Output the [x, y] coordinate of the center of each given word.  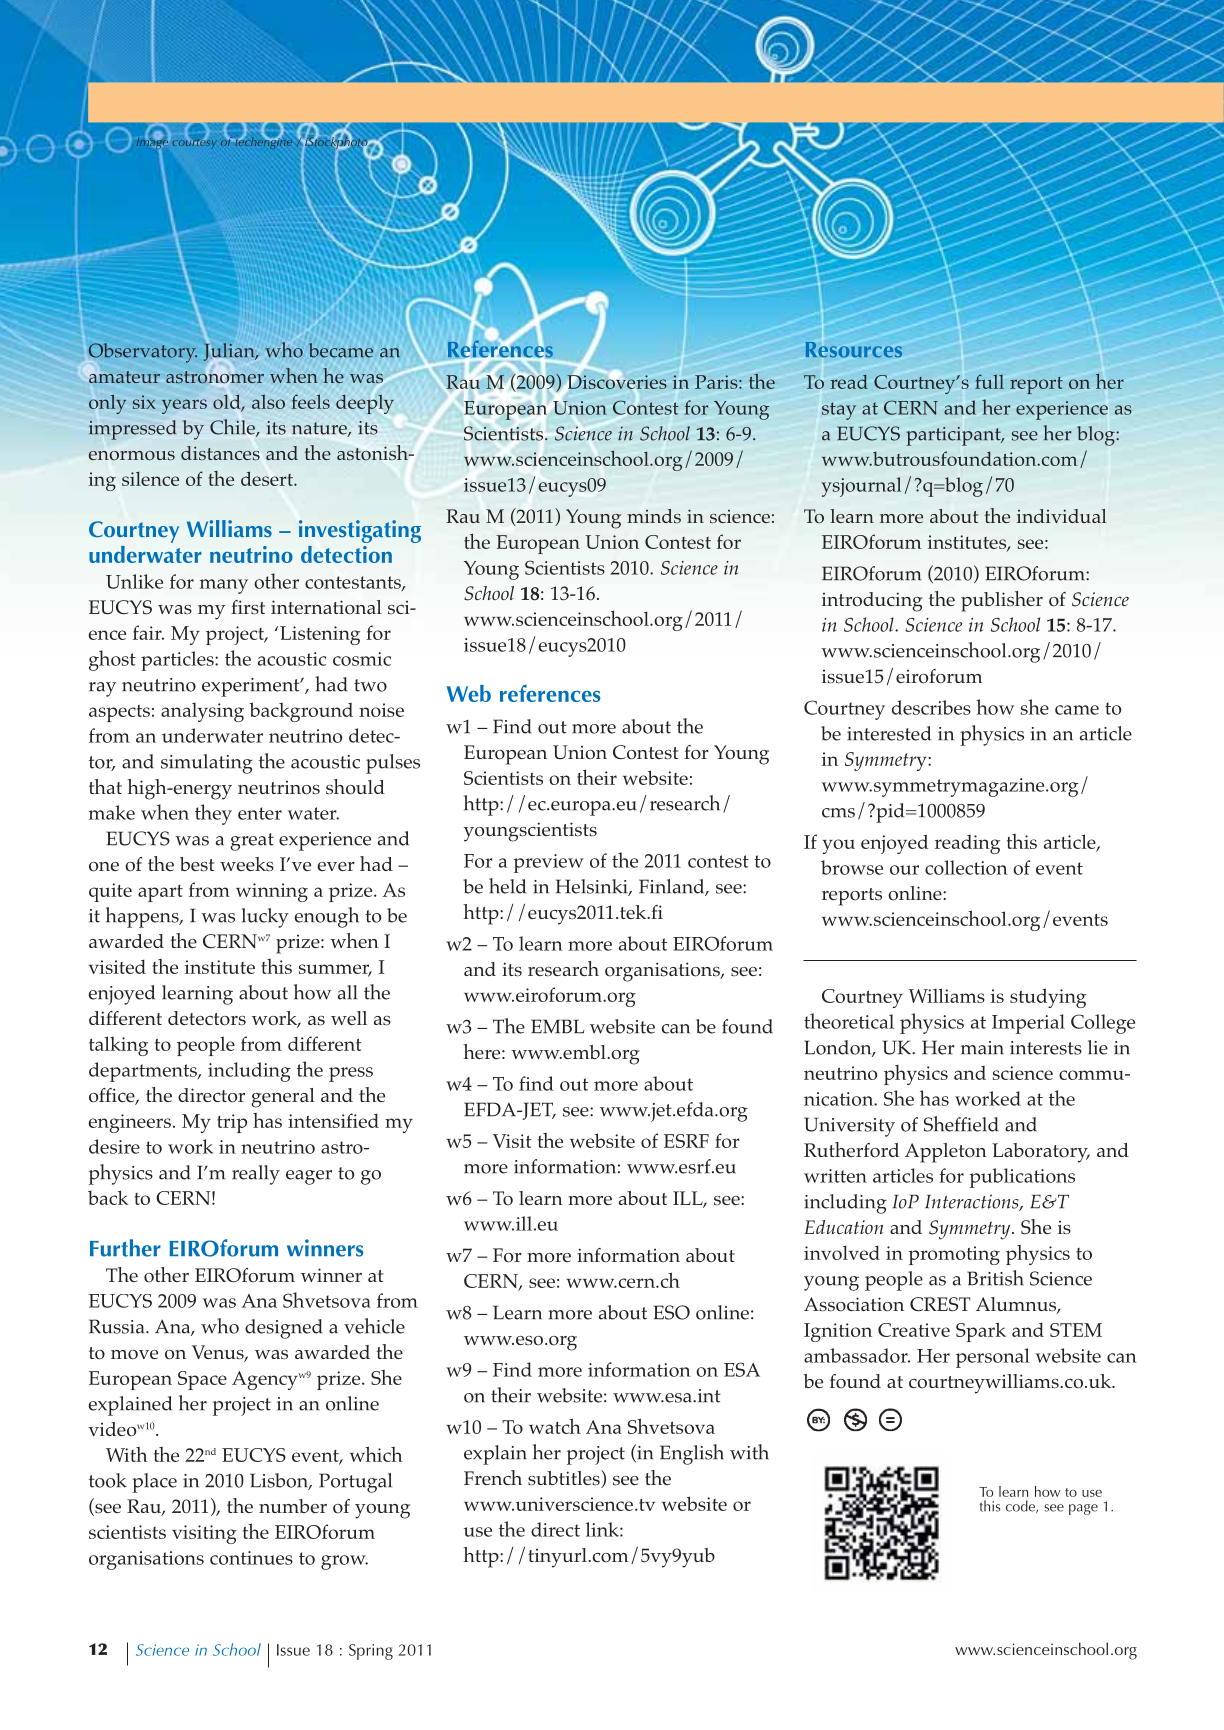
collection [966, 867]
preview [548, 863]
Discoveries [617, 381]
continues [251, 1558]
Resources [854, 350]
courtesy [195, 143]
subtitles [565, 1479]
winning [272, 892]
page [1083, 1509]
